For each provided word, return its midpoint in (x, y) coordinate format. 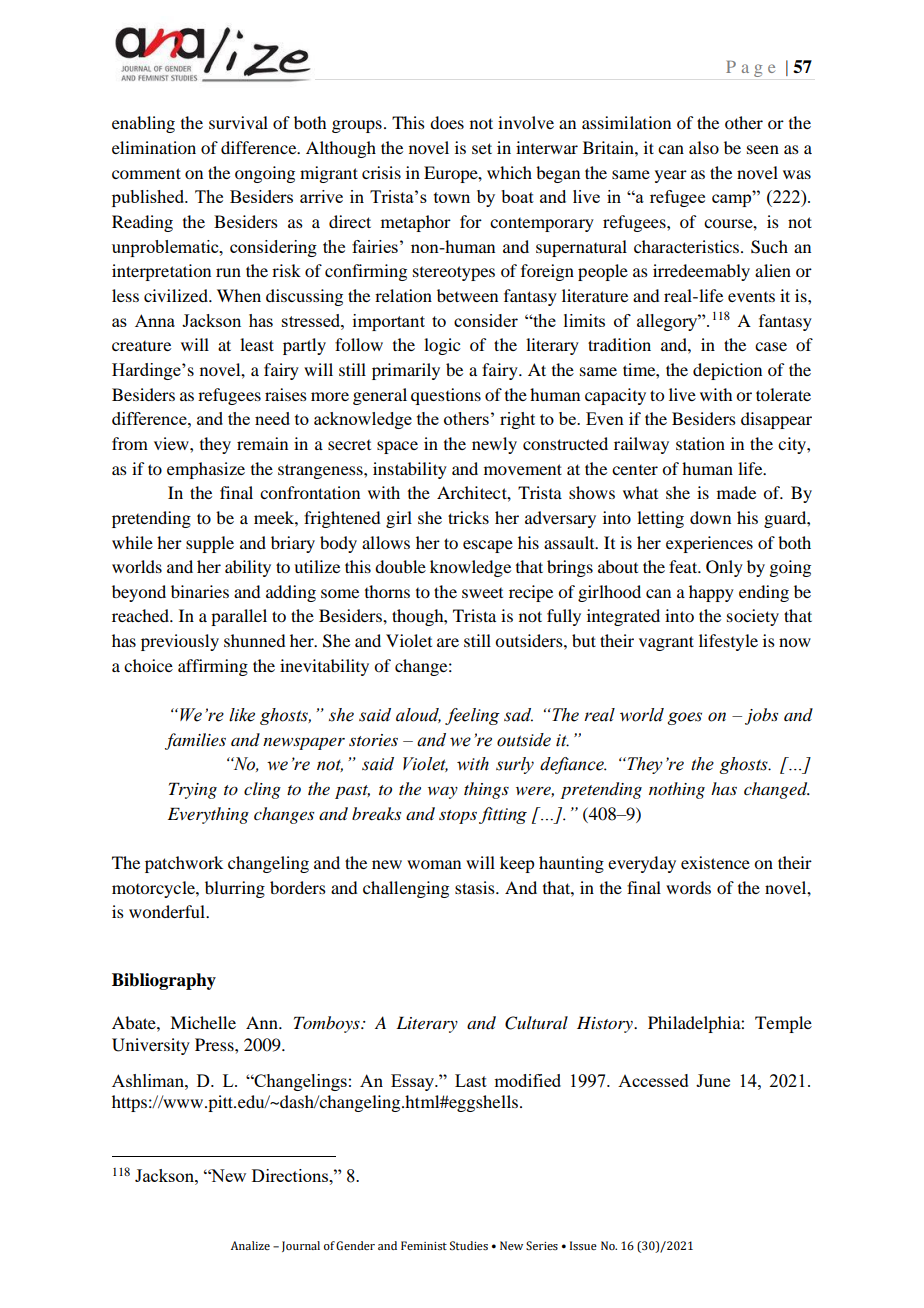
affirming (213, 667)
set (482, 148)
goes (685, 718)
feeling (472, 716)
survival (238, 122)
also (704, 147)
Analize (250, 1245)
